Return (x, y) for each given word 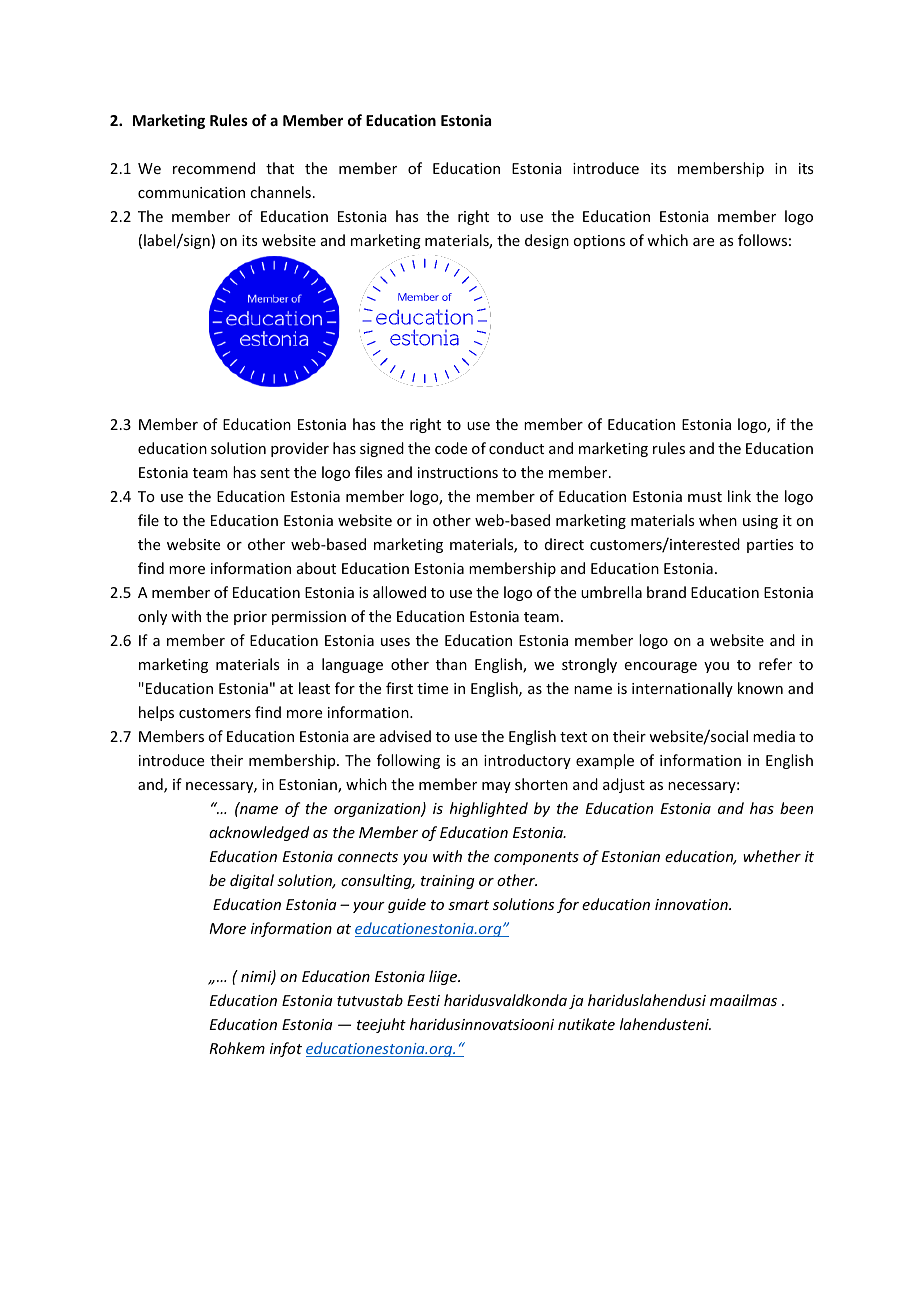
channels (280, 192)
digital (252, 881)
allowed (399, 592)
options (599, 242)
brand (666, 592)
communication (191, 192)
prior (250, 618)
